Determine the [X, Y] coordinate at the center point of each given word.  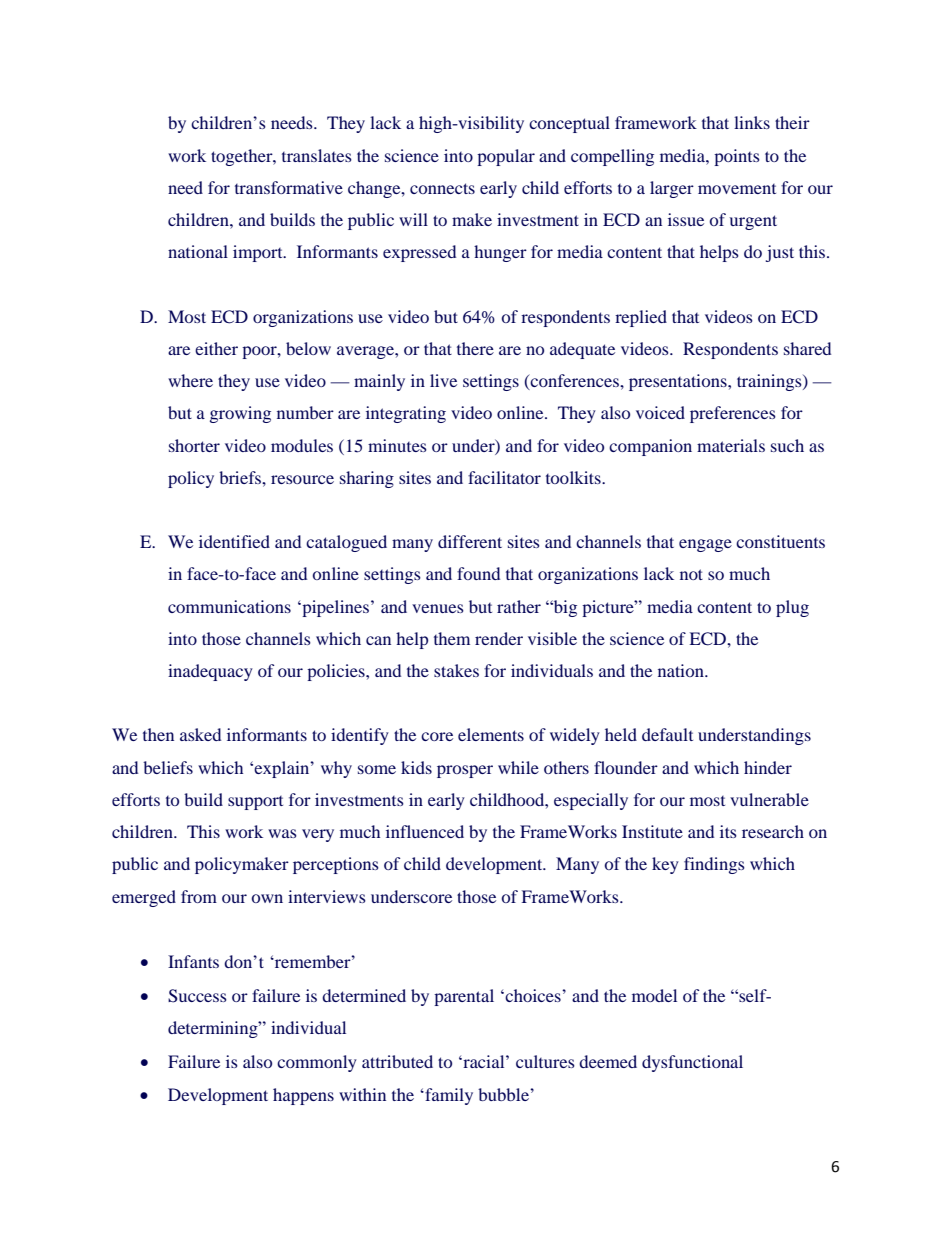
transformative [289, 187]
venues [438, 608]
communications [229, 606]
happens [303, 1096]
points [737, 157]
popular [506, 157]
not [691, 574]
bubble [504, 1094]
